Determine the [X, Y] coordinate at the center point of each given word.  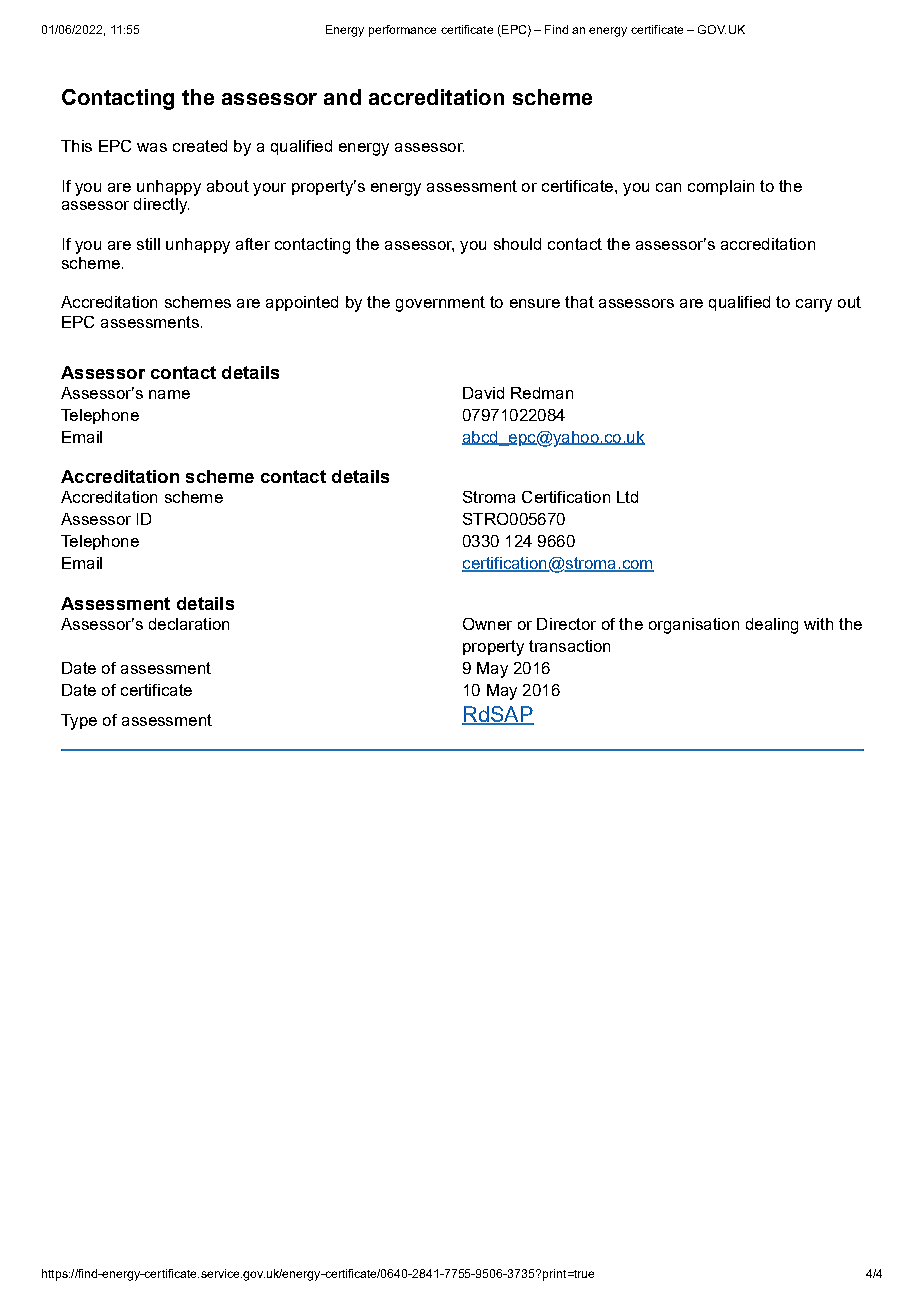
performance [402, 31]
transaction [569, 646]
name [169, 394]
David [483, 393]
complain [721, 187]
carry [814, 305]
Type [79, 722]
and [342, 97]
